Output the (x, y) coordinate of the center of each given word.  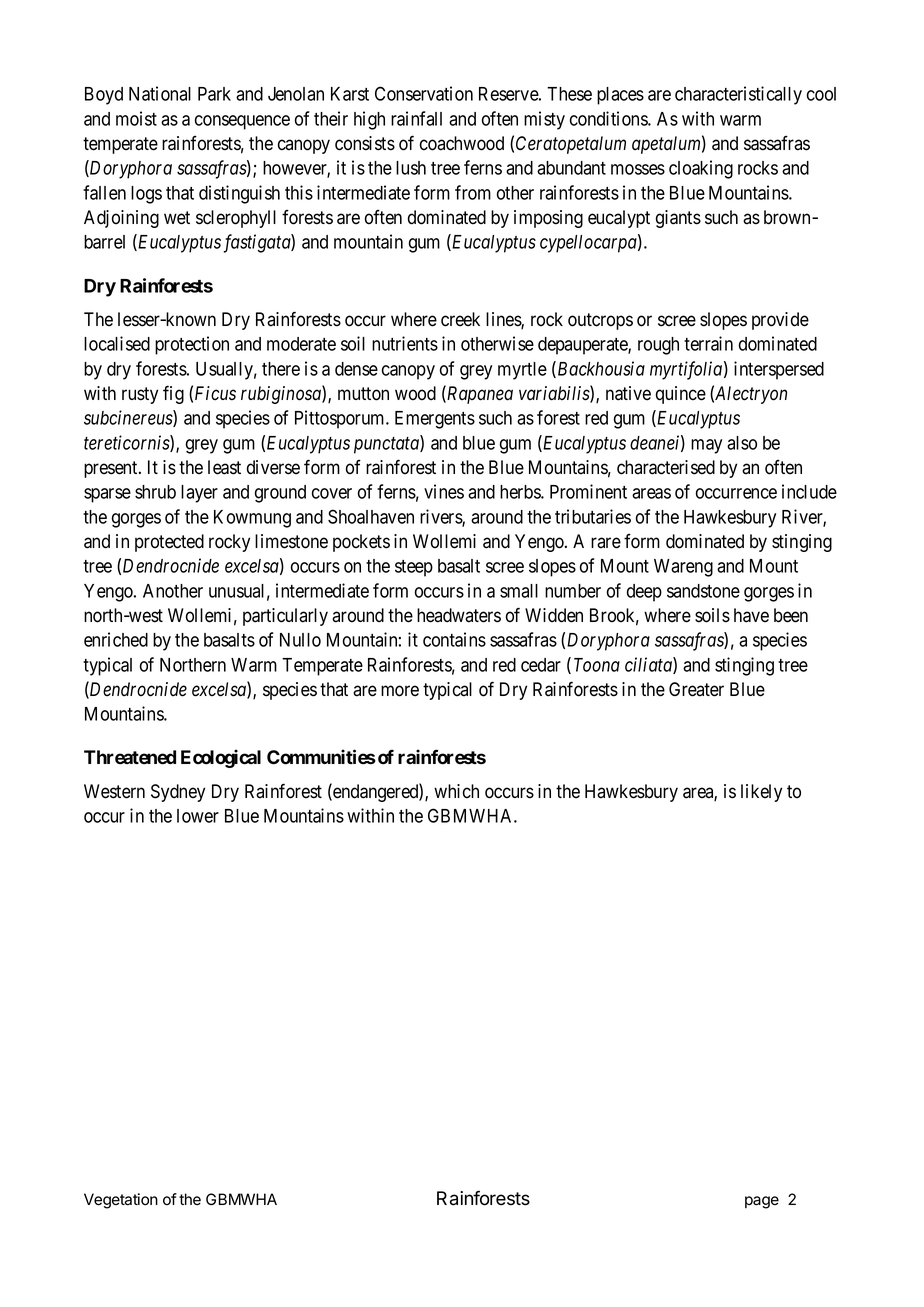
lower (198, 816)
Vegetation (121, 1201)
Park (214, 94)
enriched (116, 639)
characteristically (738, 95)
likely (761, 793)
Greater (696, 689)
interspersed (779, 370)
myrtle (522, 371)
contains (454, 639)
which (456, 791)
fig (173, 394)
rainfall (416, 118)
